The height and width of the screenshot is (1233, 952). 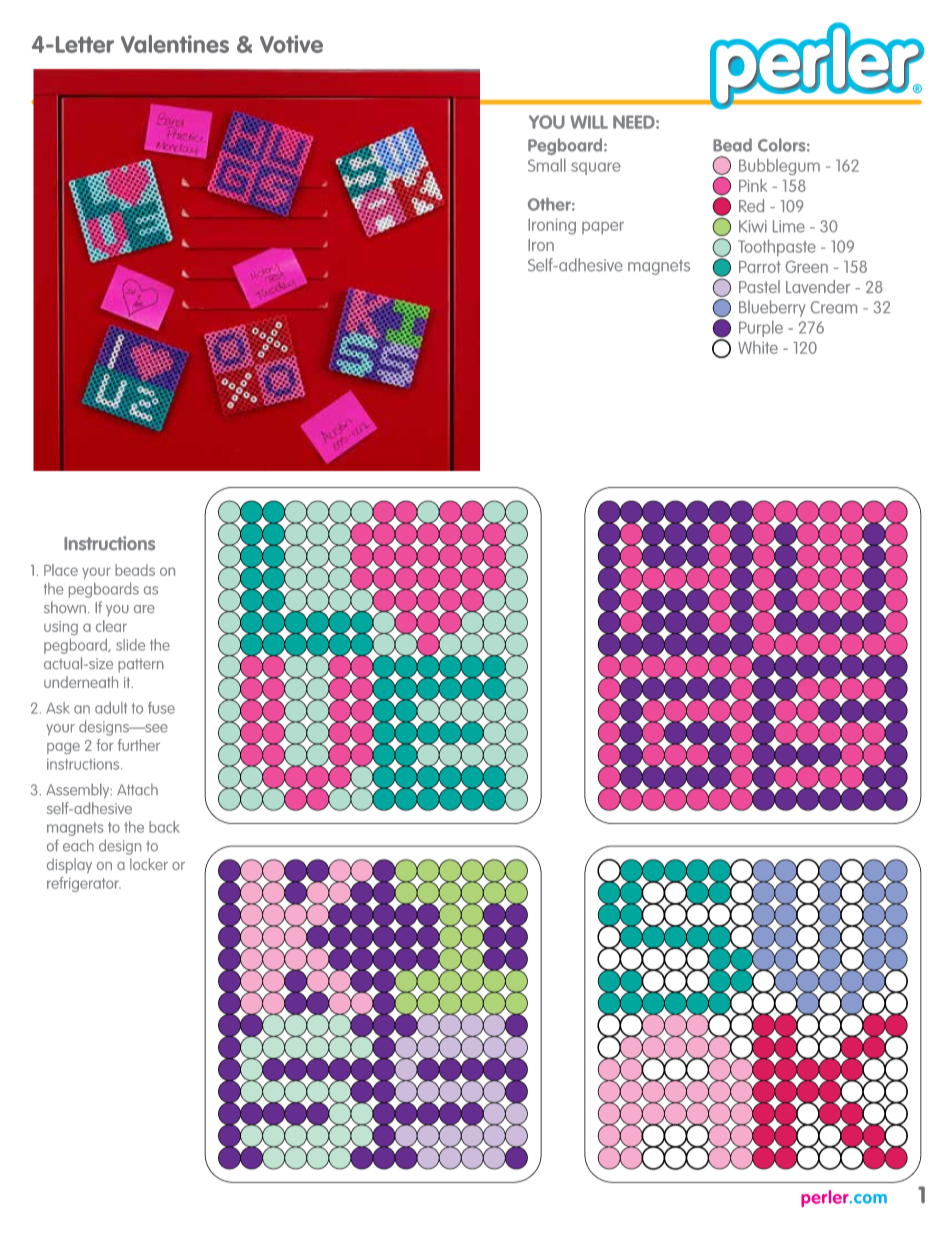 What do you see at coordinates (759, 286) in the screenshot?
I see `Pastel` at bounding box center [759, 286].
